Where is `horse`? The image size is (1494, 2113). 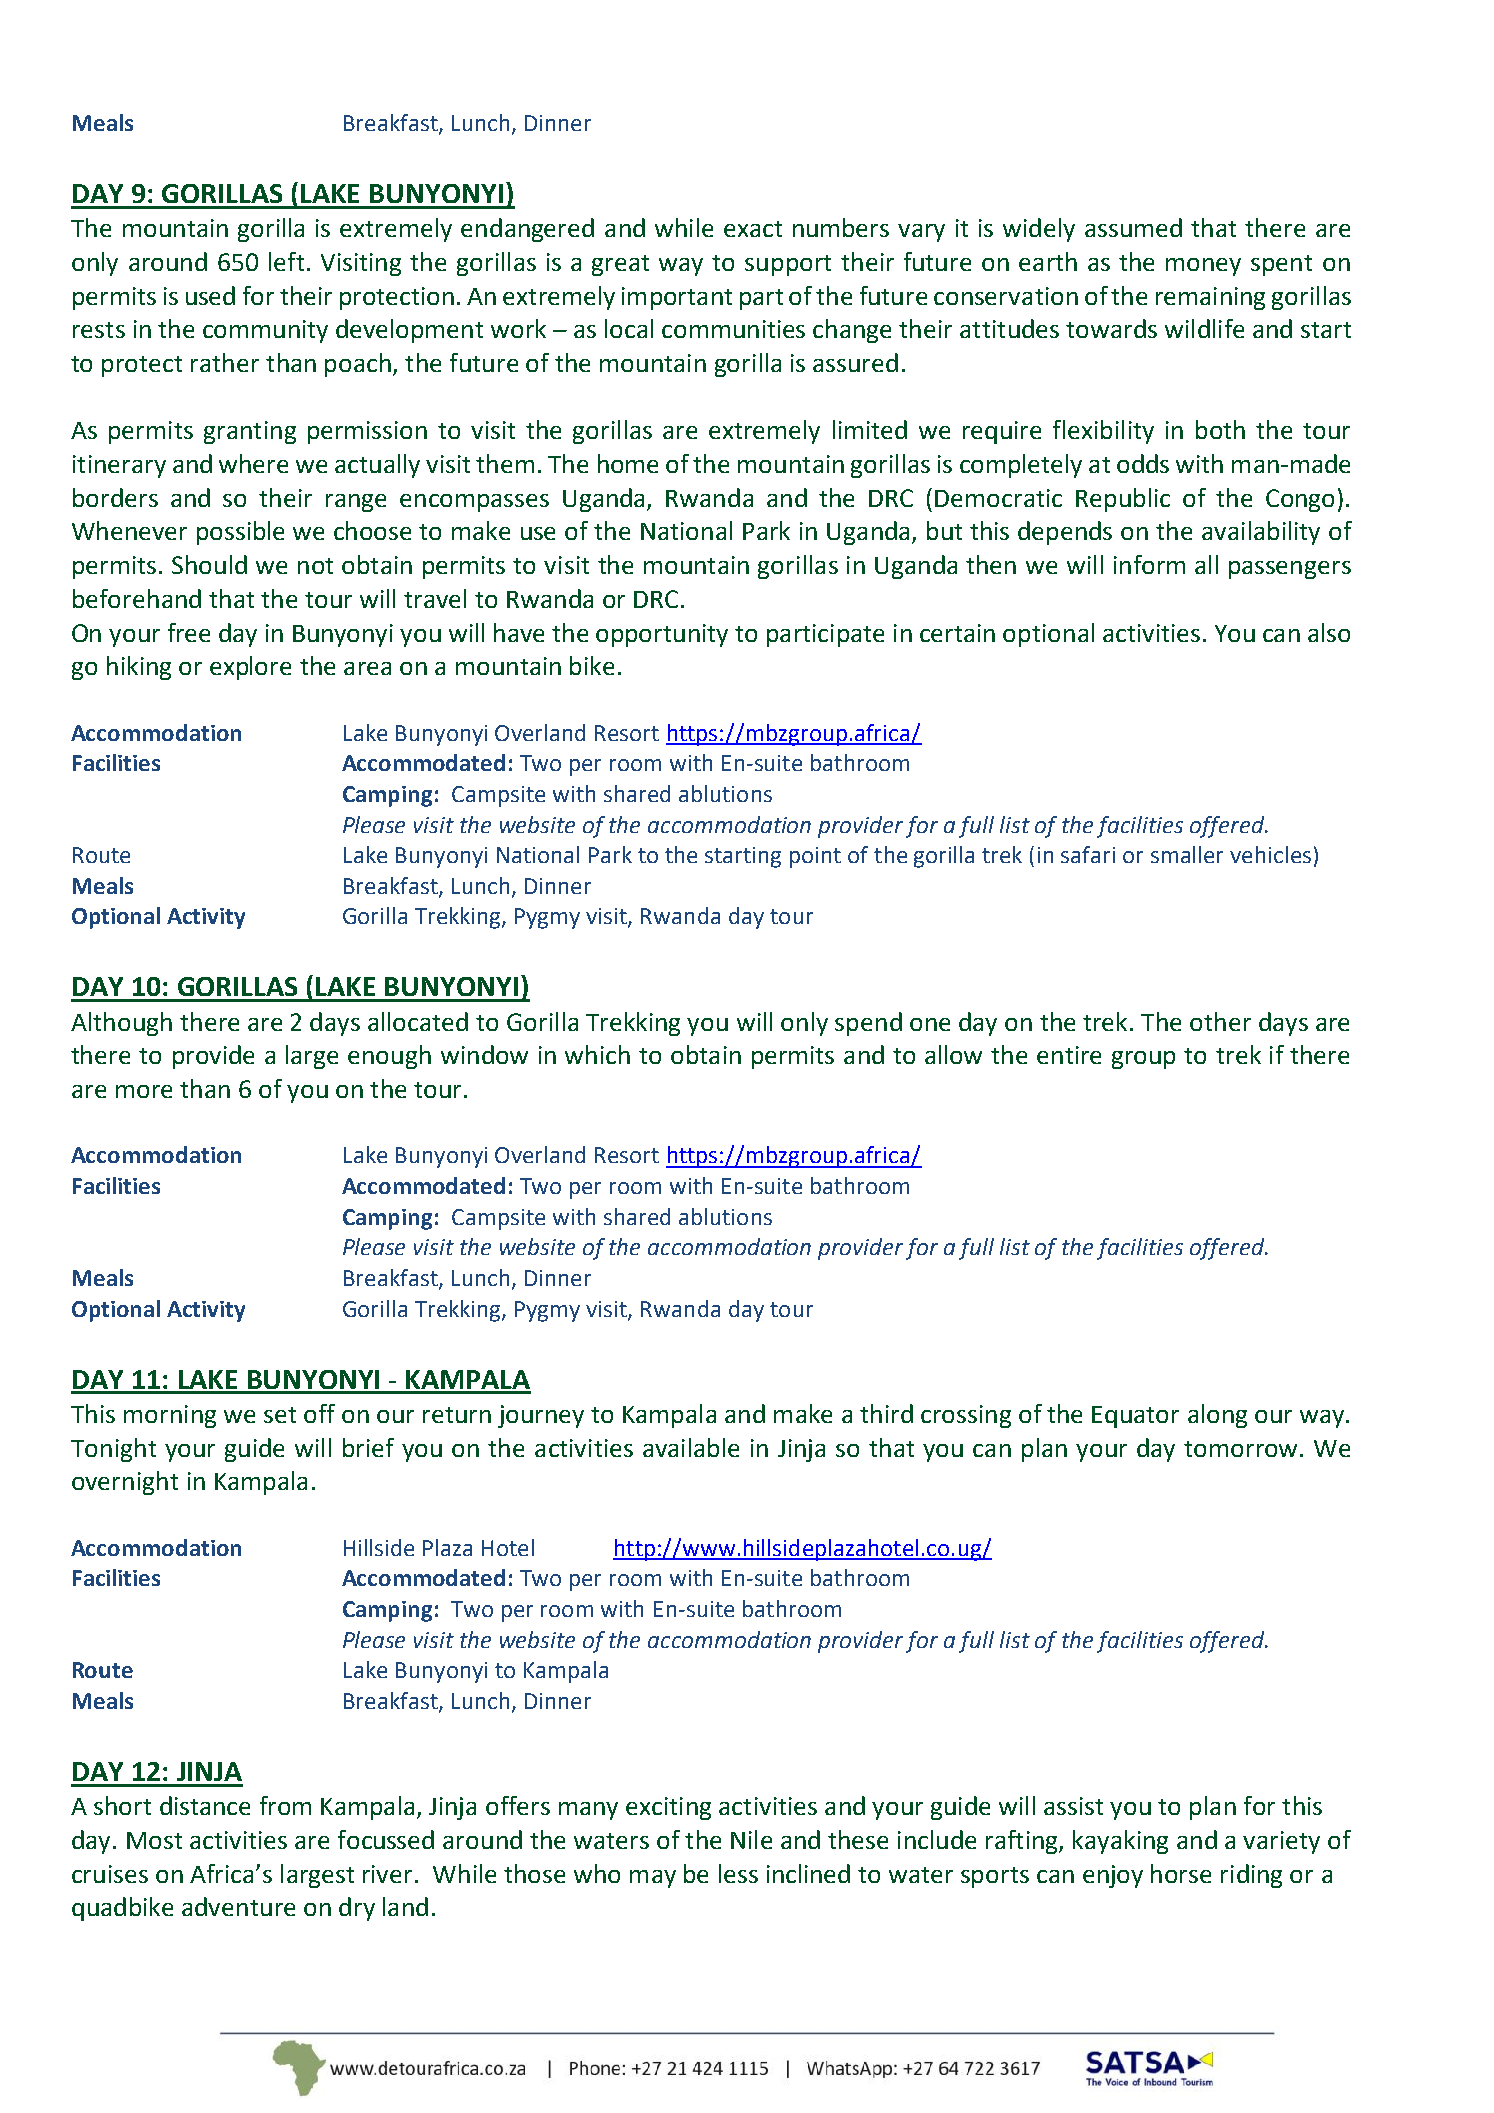
horse is located at coordinates (1181, 1873).
